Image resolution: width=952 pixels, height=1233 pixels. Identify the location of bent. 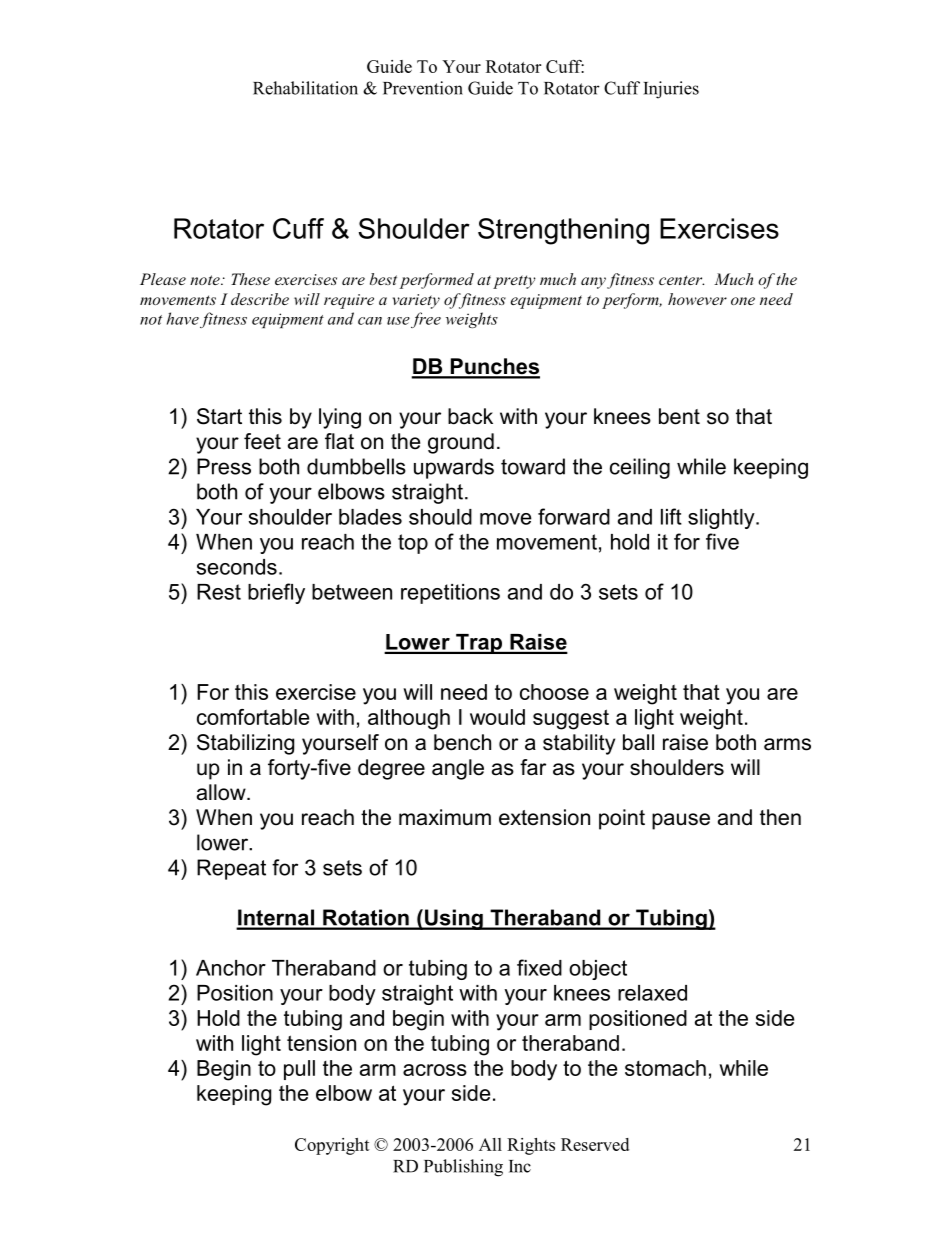
(679, 416).
